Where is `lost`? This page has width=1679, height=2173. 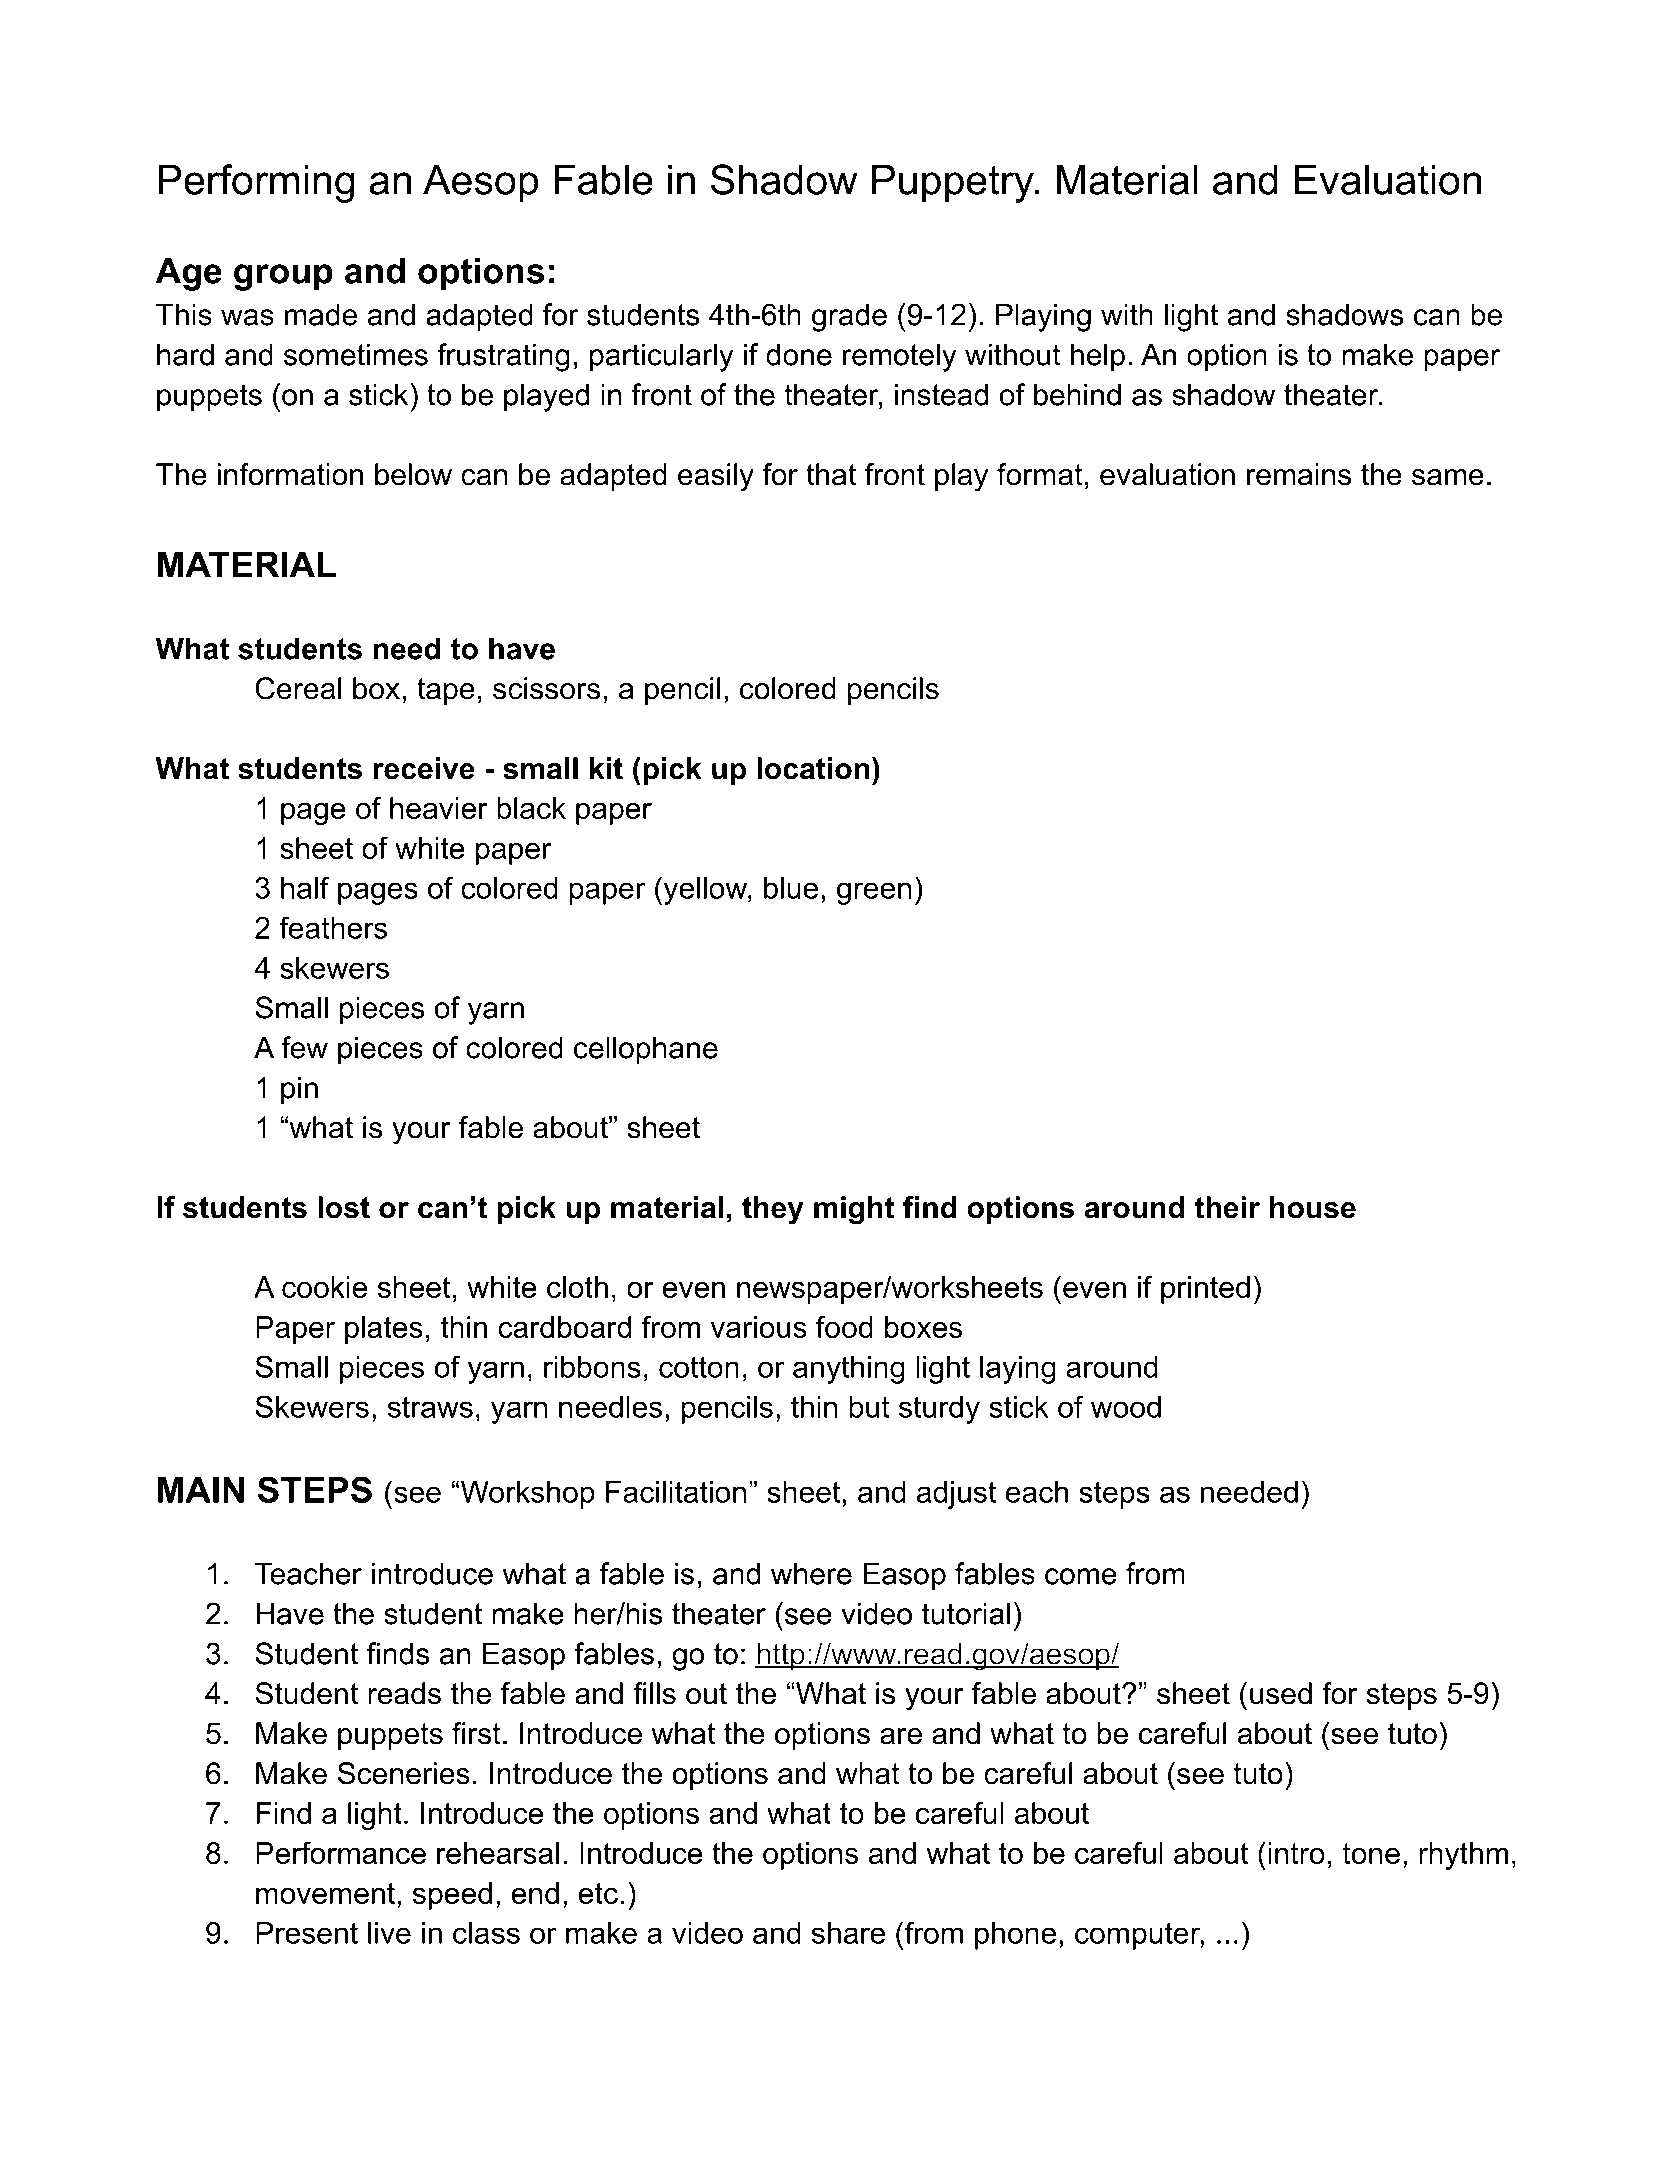 lost is located at coordinates (344, 1207).
